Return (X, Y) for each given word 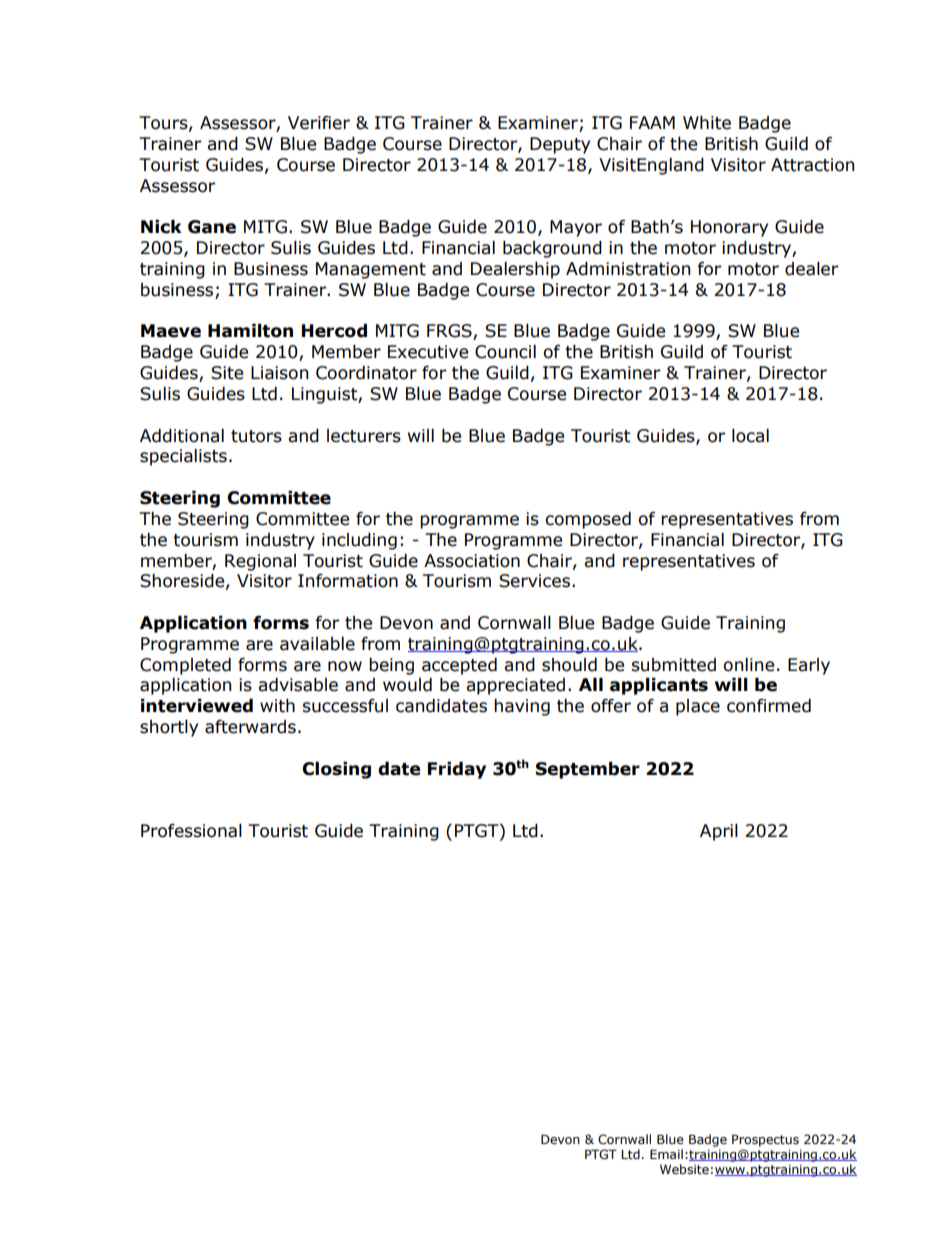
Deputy (560, 145)
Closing (336, 770)
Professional (191, 831)
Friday (457, 770)
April (719, 832)
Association (472, 561)
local (750, 436)
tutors (256, 436)
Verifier (319, 123)
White (707, 123)
